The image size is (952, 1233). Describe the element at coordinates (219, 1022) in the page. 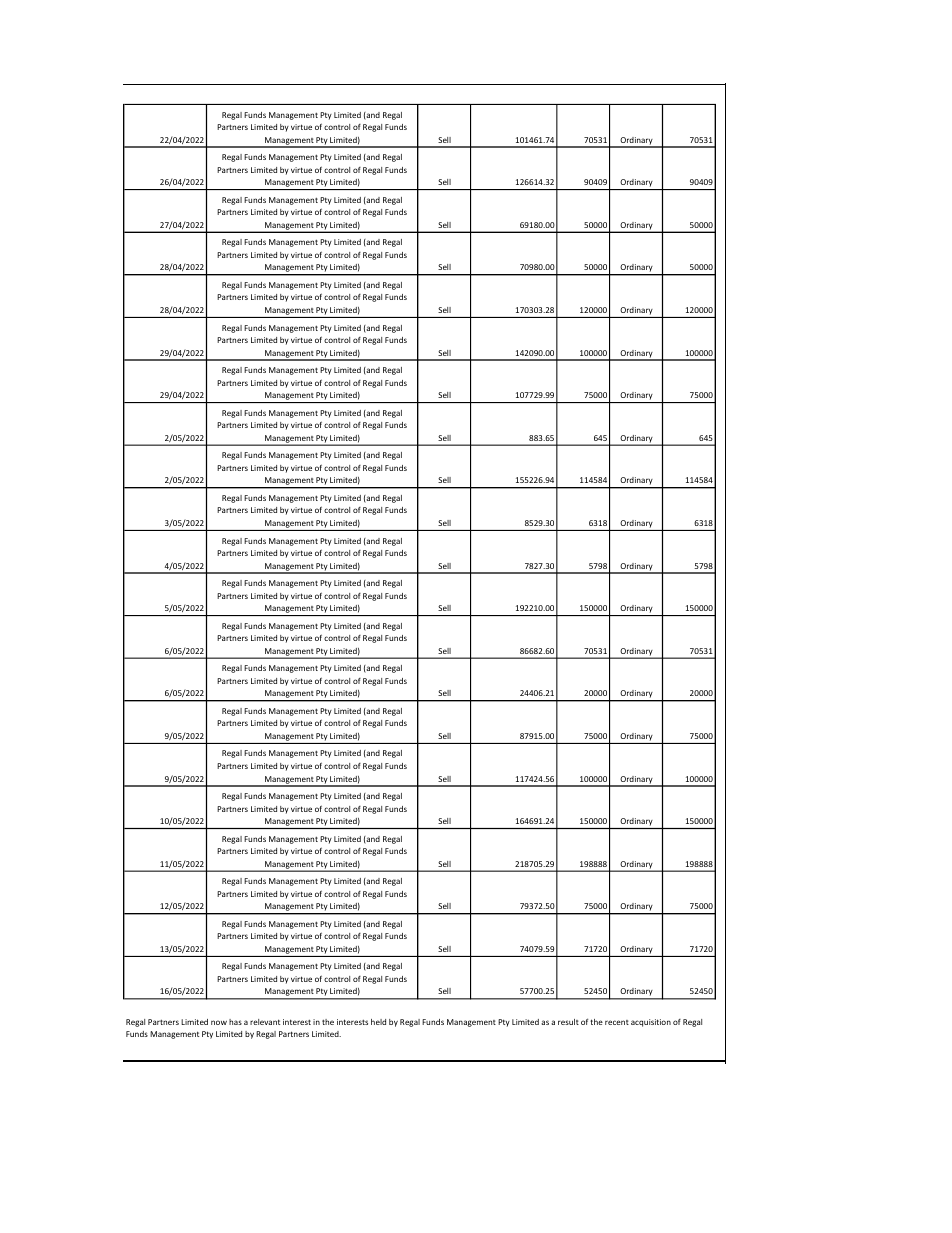

I see `now` at that location.
